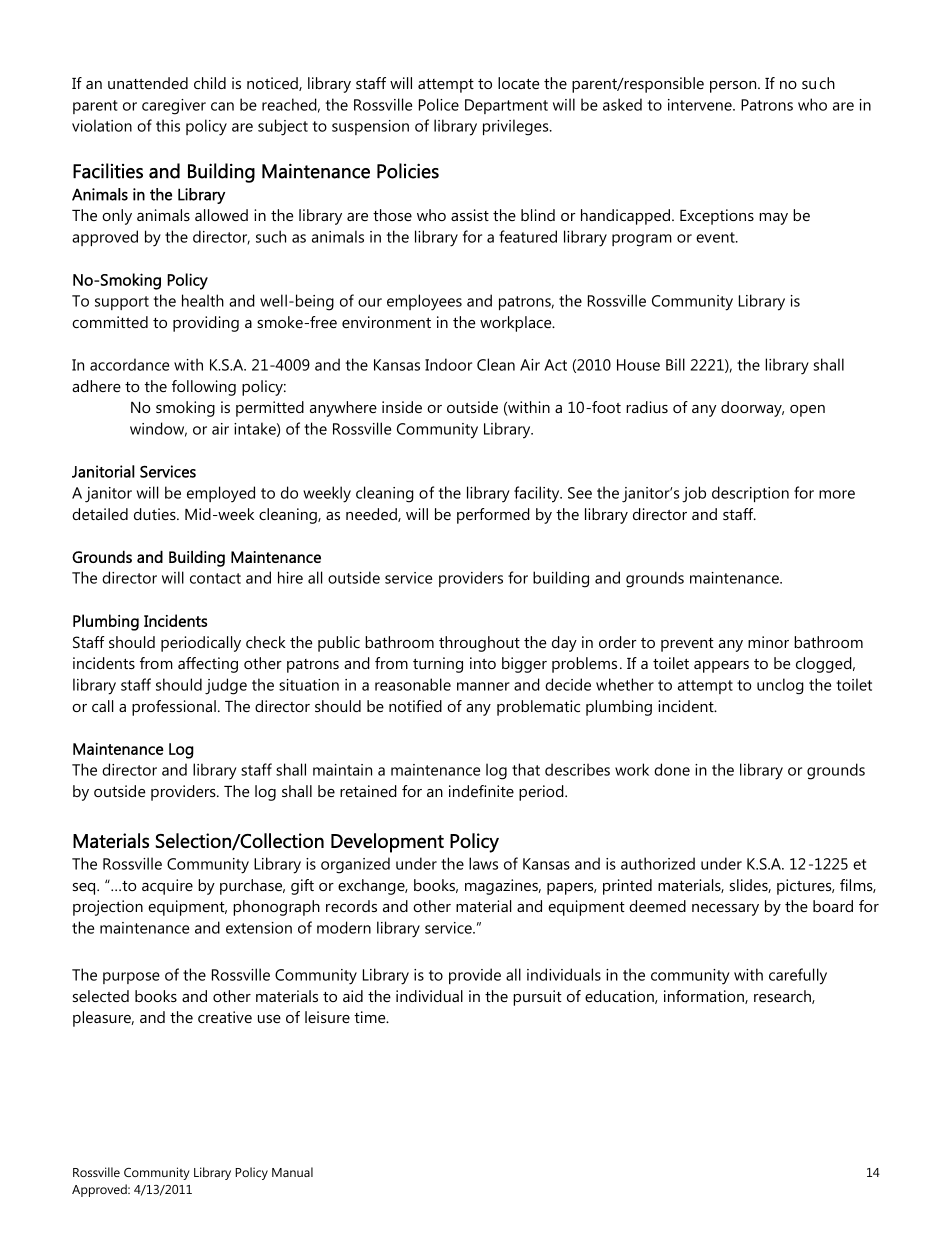  I want to click on person, so click(734, 87).
